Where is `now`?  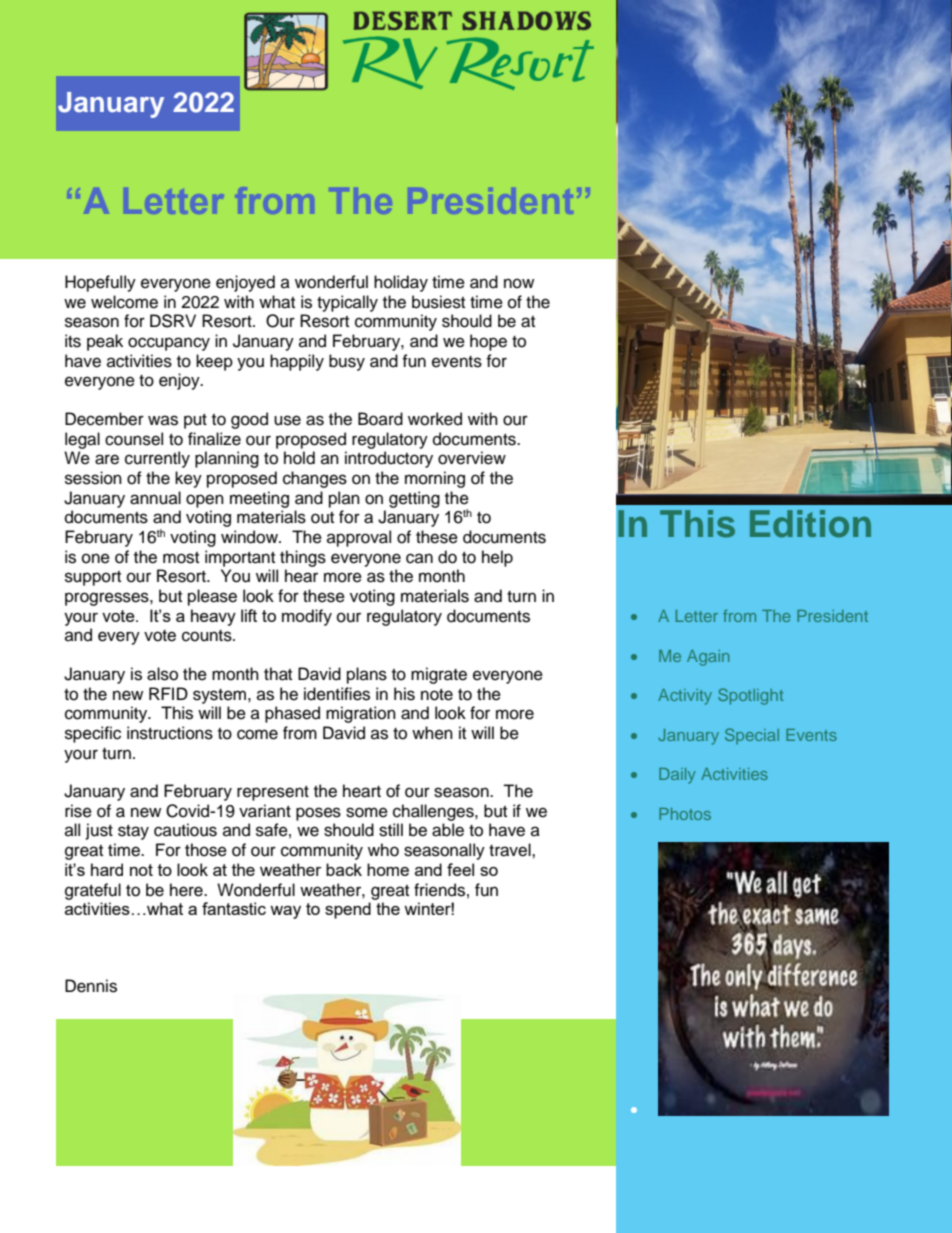
now is located at coordinates (519, 283).
